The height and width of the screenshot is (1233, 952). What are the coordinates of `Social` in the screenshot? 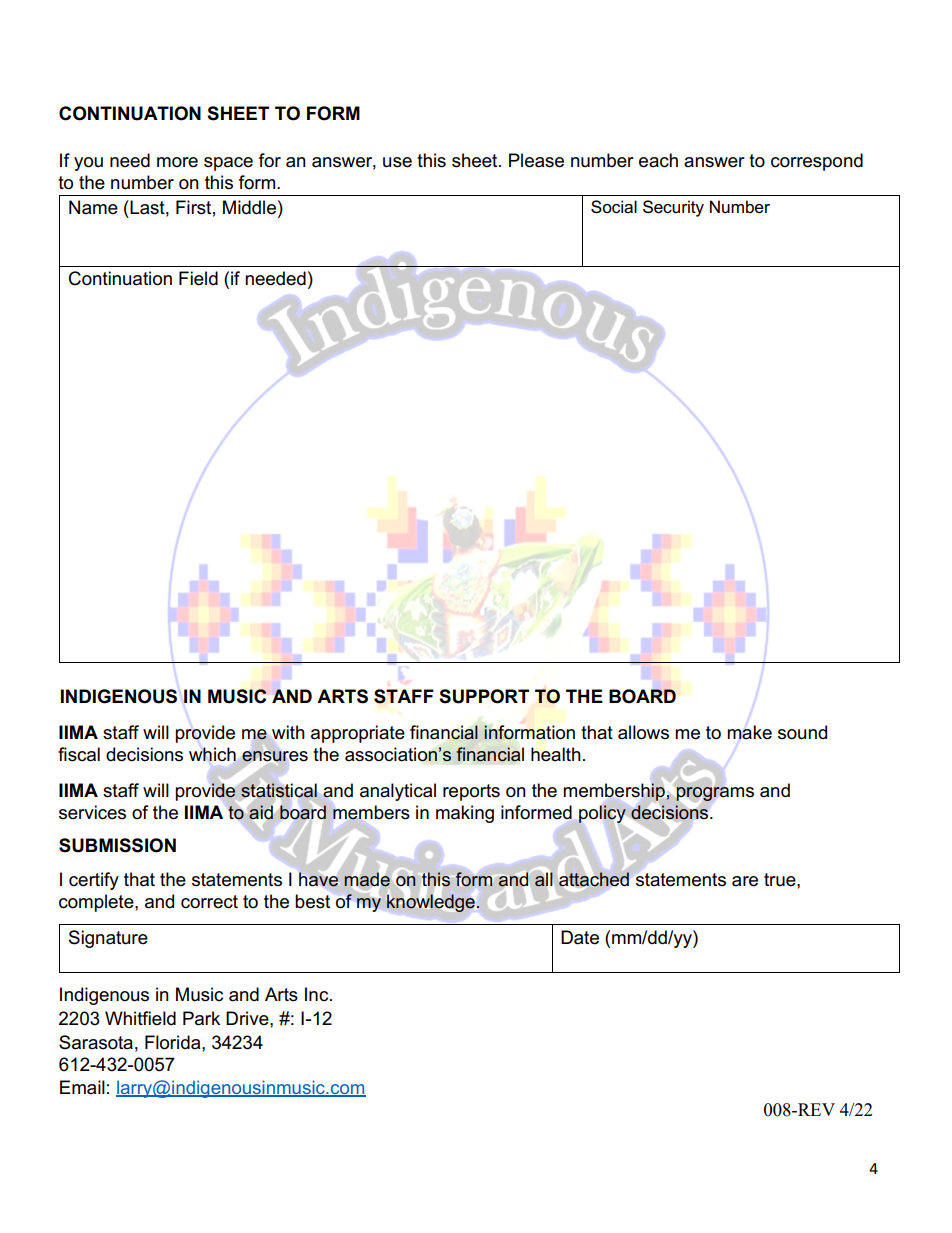 It's located at (614, 207).
